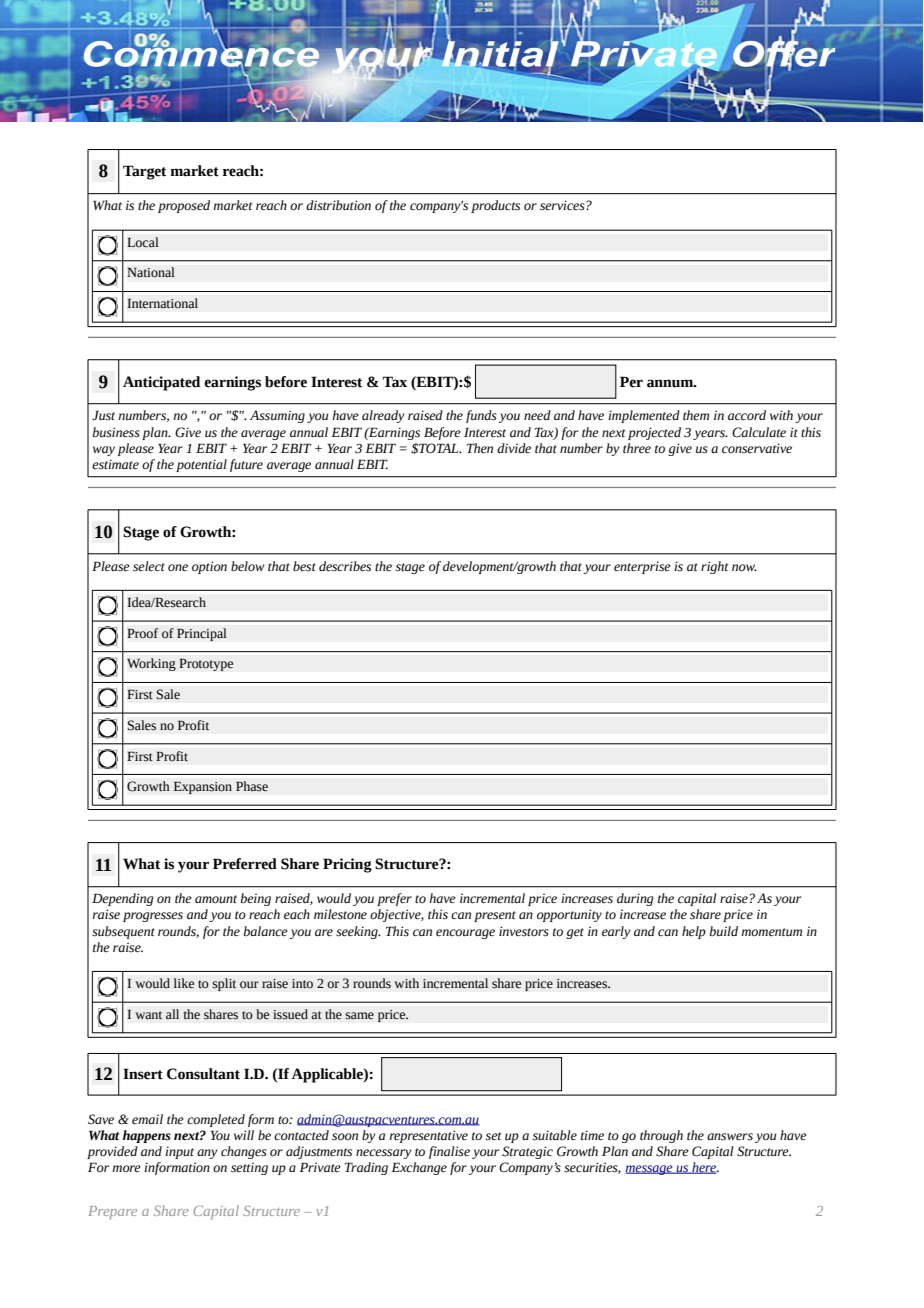 This screenshot has height=1308, width=924. I want to click on Prototype, so click(206, 664).
